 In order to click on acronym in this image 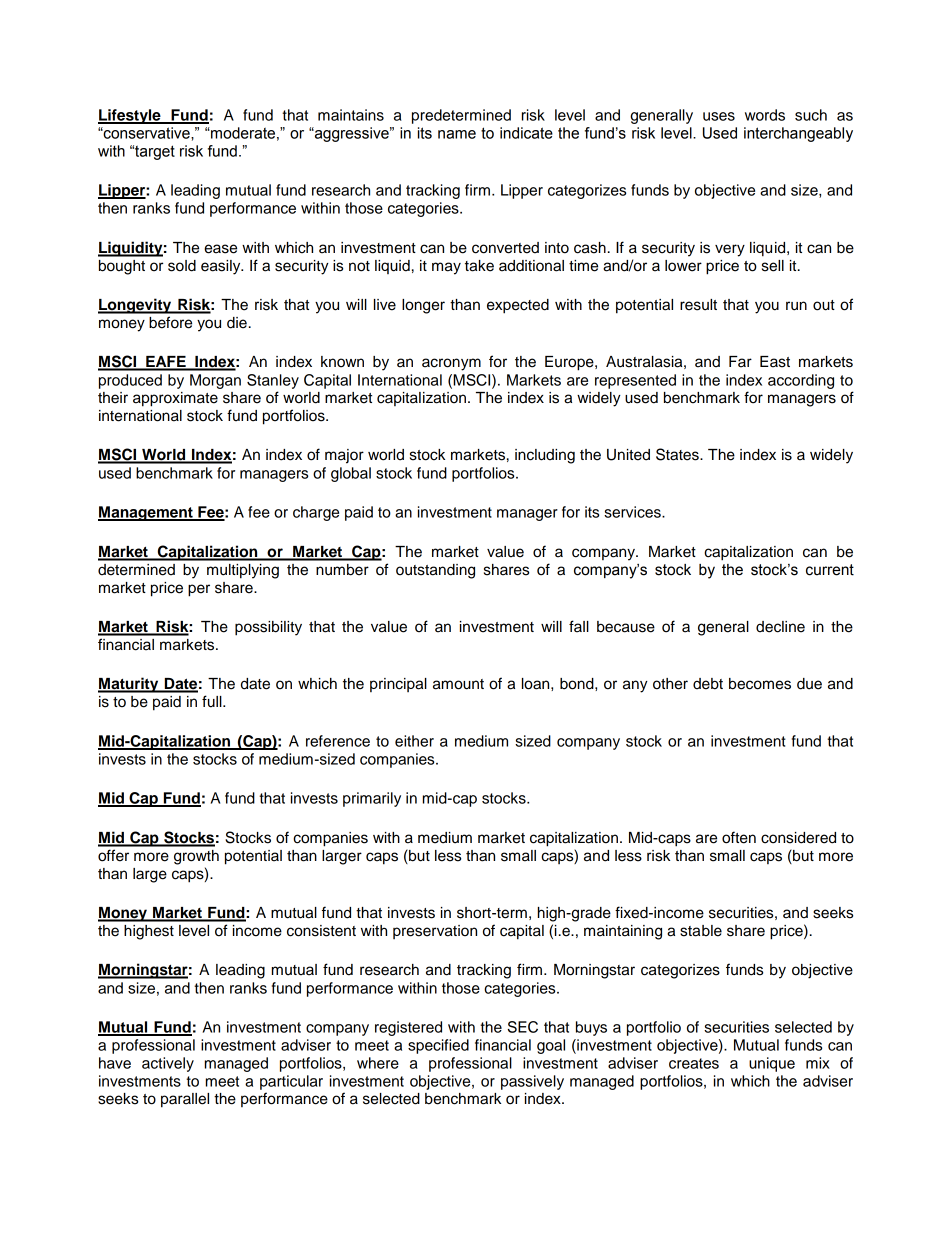, I will do `click(451, 364)`.
